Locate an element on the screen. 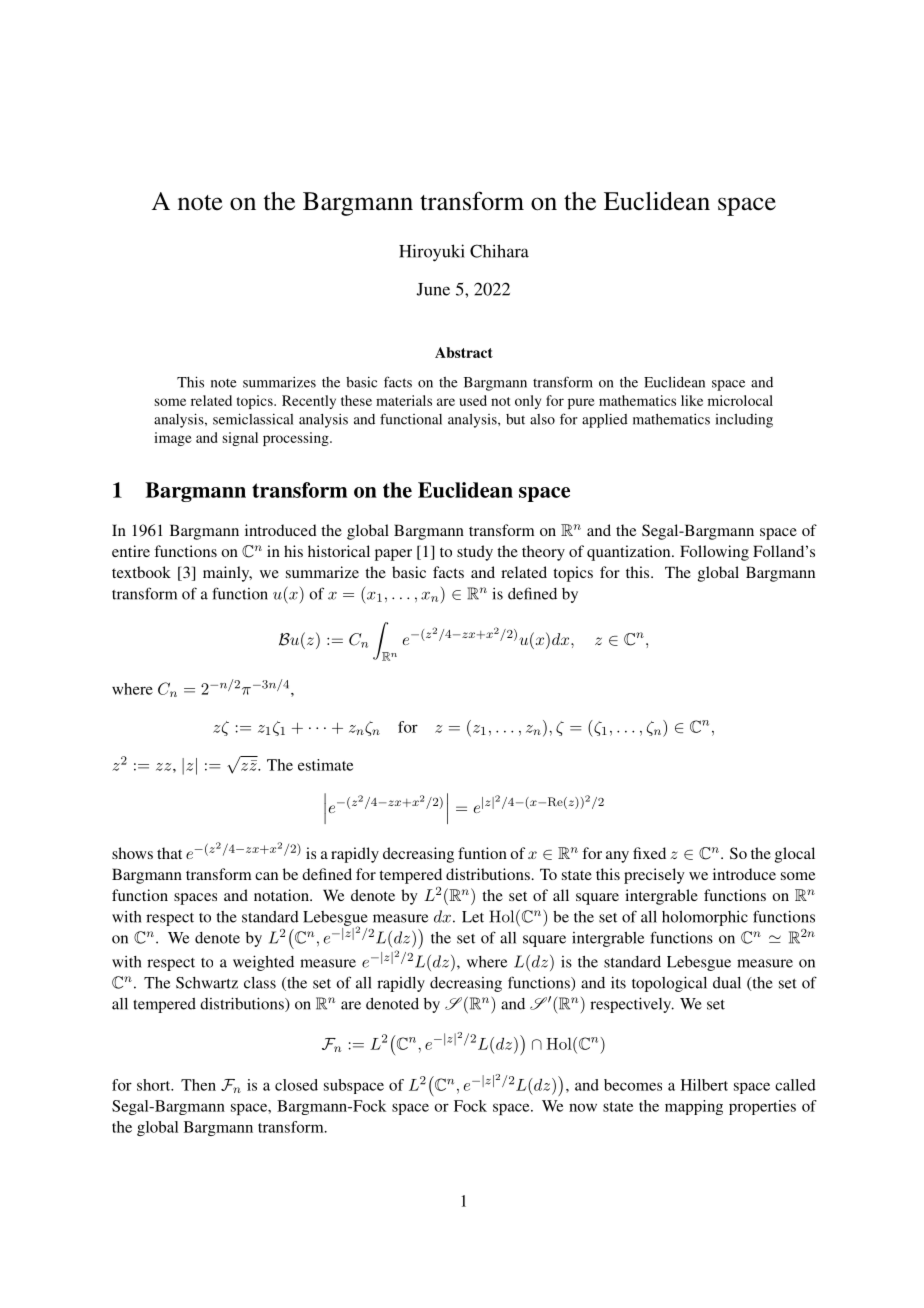 This screenshot has height=1308, width=924. June is located at coordinates (433, 289).
